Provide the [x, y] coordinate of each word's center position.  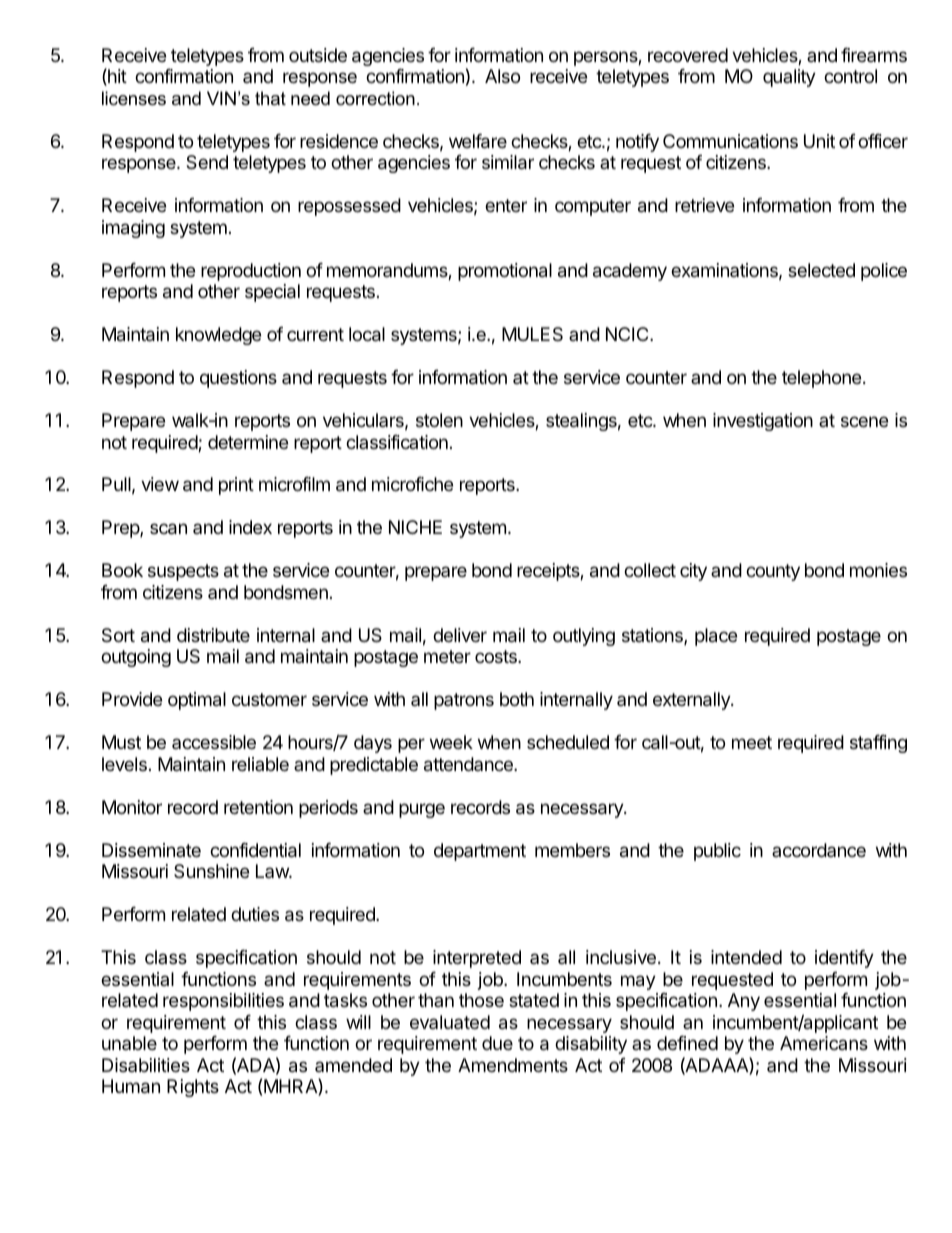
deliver [460, 635]
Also [502, 76]
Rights [193, 1088]
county [773, 572]
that [270, 98]
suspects [183, 572]
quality [789, 78]
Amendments [513, 1065]
